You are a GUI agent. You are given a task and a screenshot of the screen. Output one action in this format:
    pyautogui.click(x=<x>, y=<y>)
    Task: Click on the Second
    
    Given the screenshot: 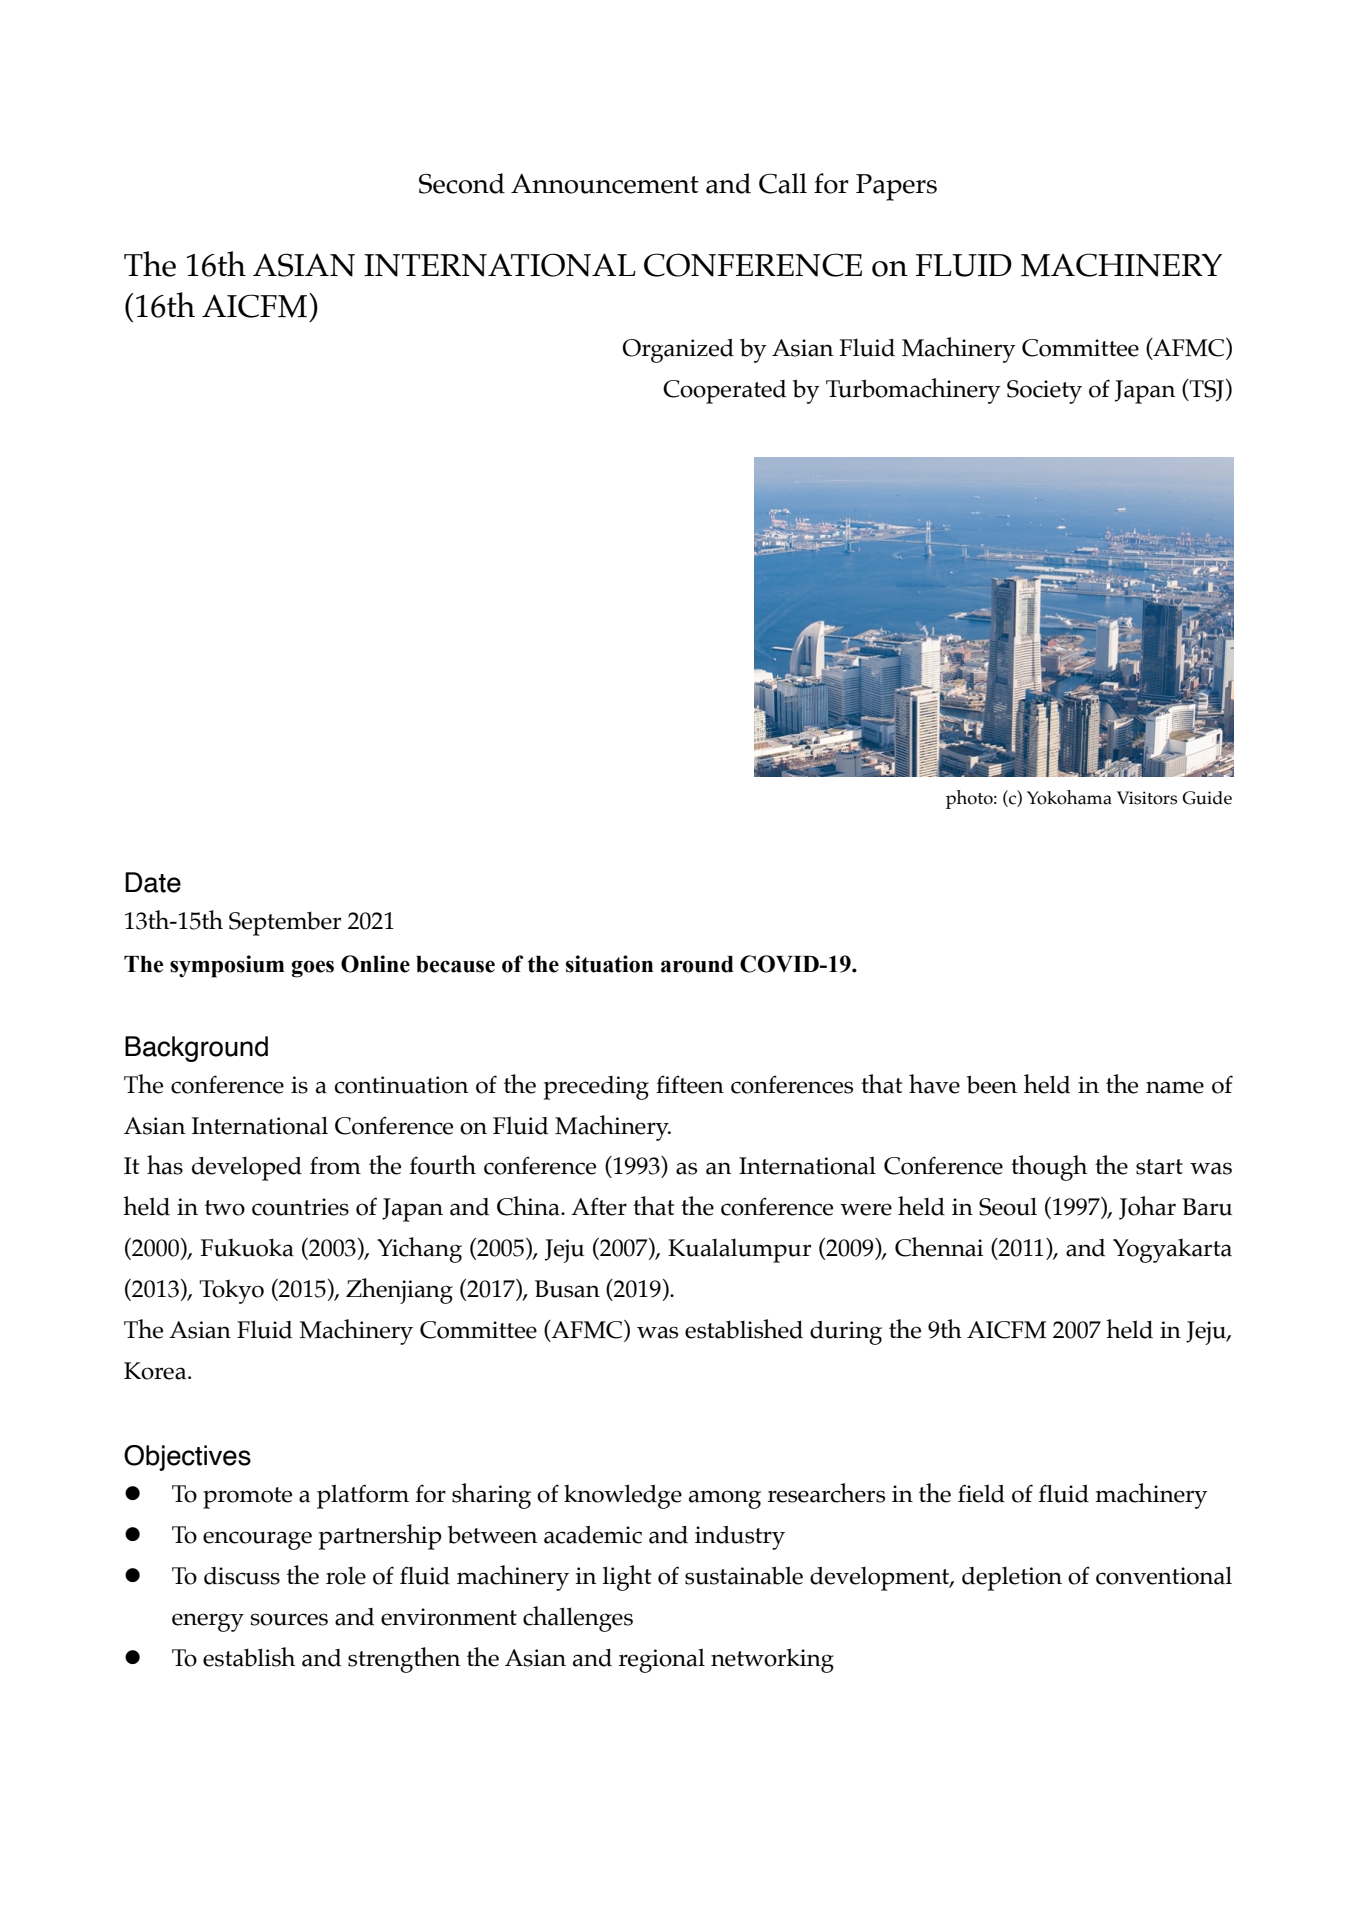 What is the action you would take?
    pyautogui.click(x=462, y=183)
